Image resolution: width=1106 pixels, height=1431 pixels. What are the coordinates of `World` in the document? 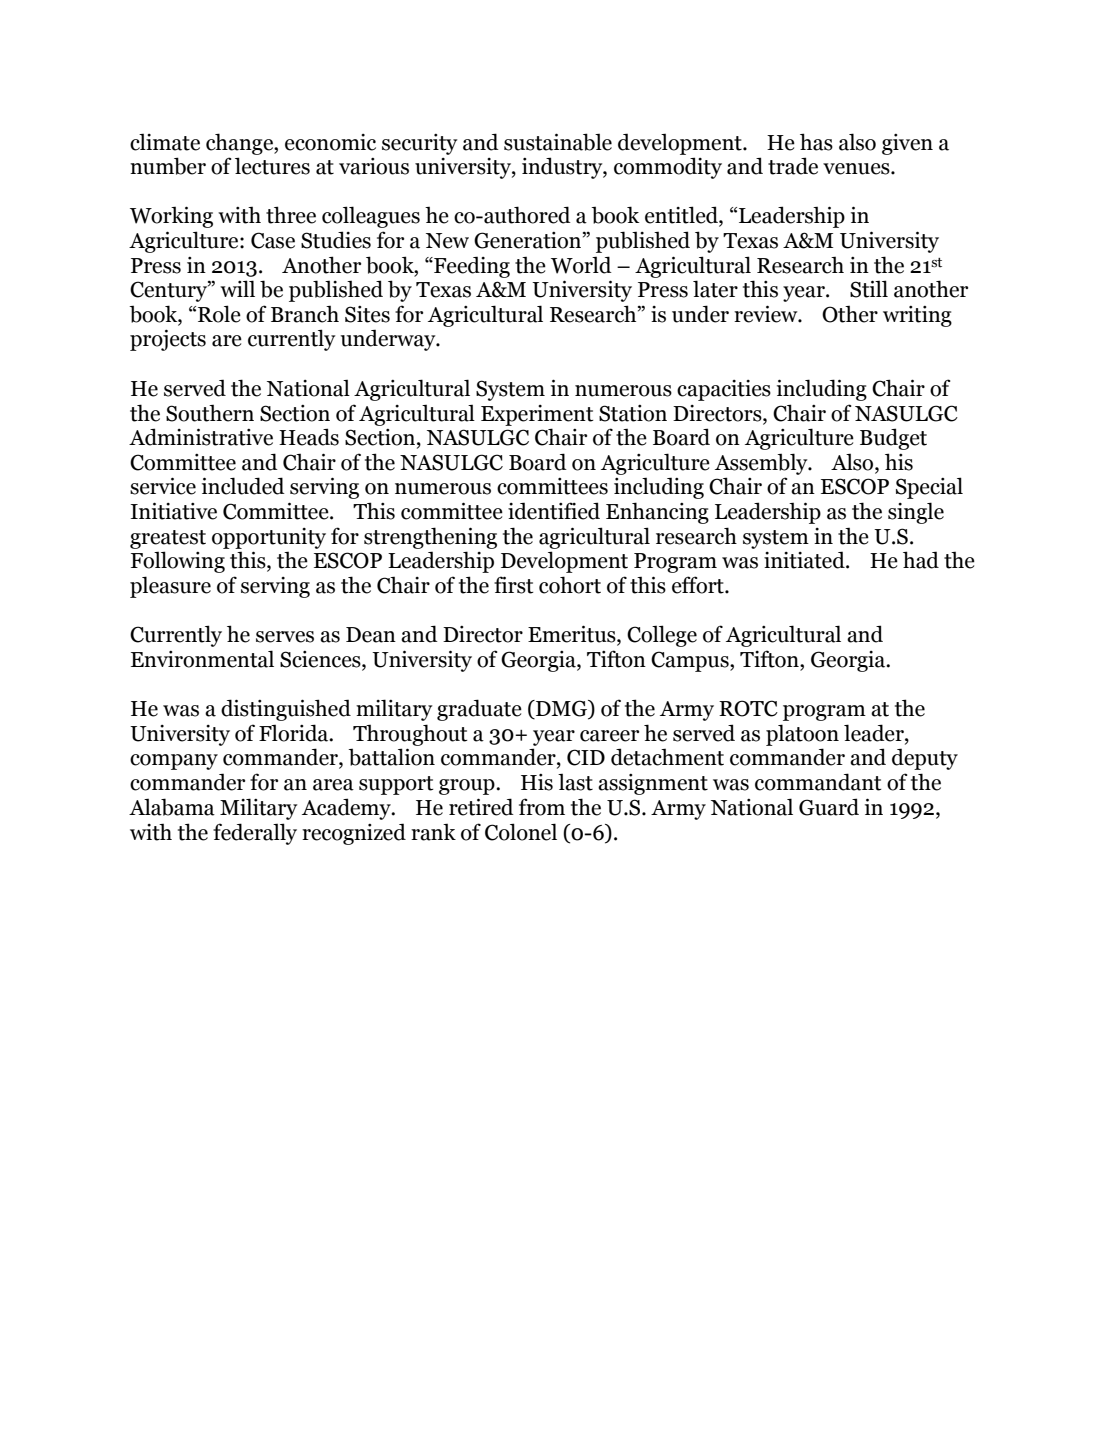 It's located at (581, 265).
